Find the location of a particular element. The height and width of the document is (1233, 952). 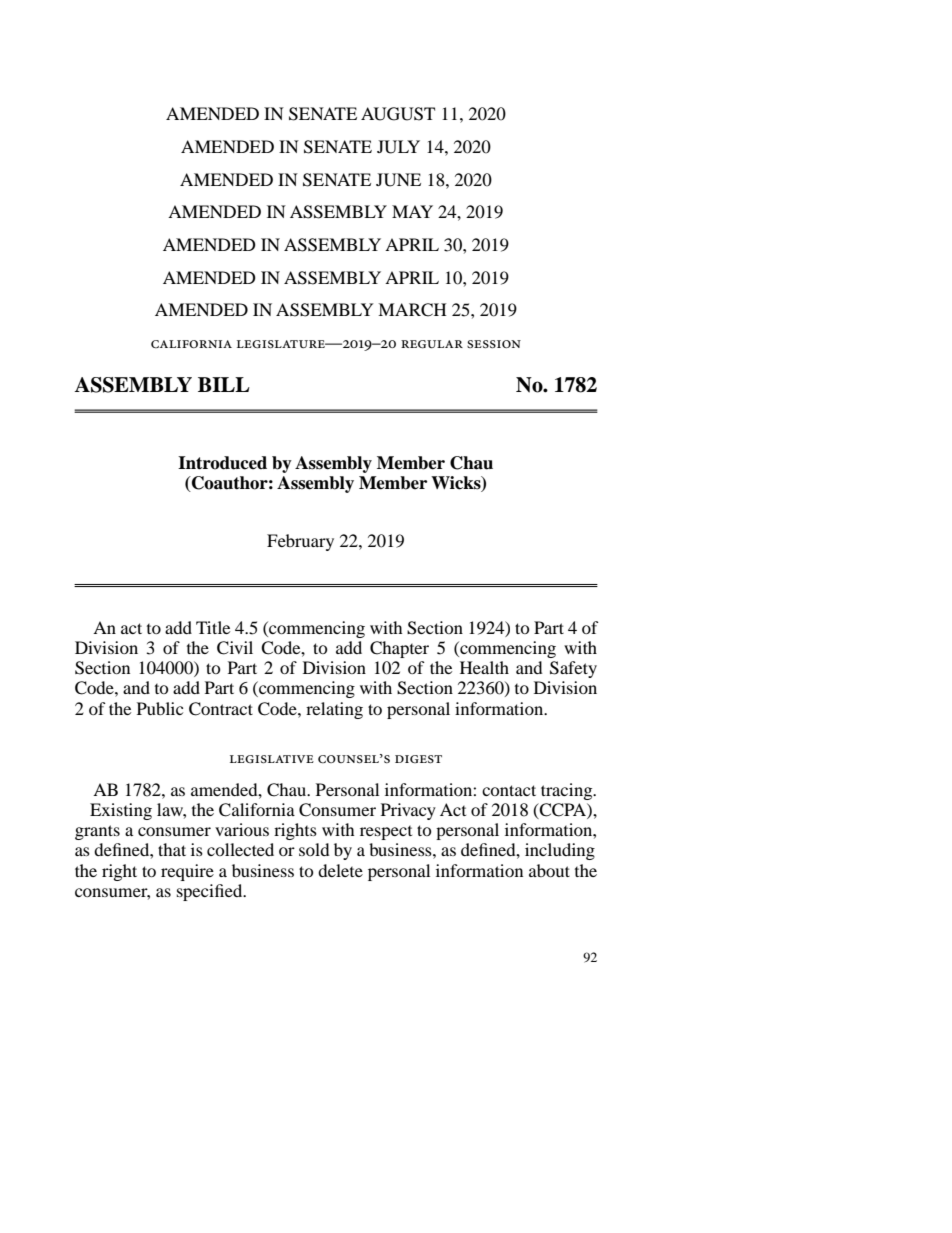

JULY is located at coordinates (398, 147).
